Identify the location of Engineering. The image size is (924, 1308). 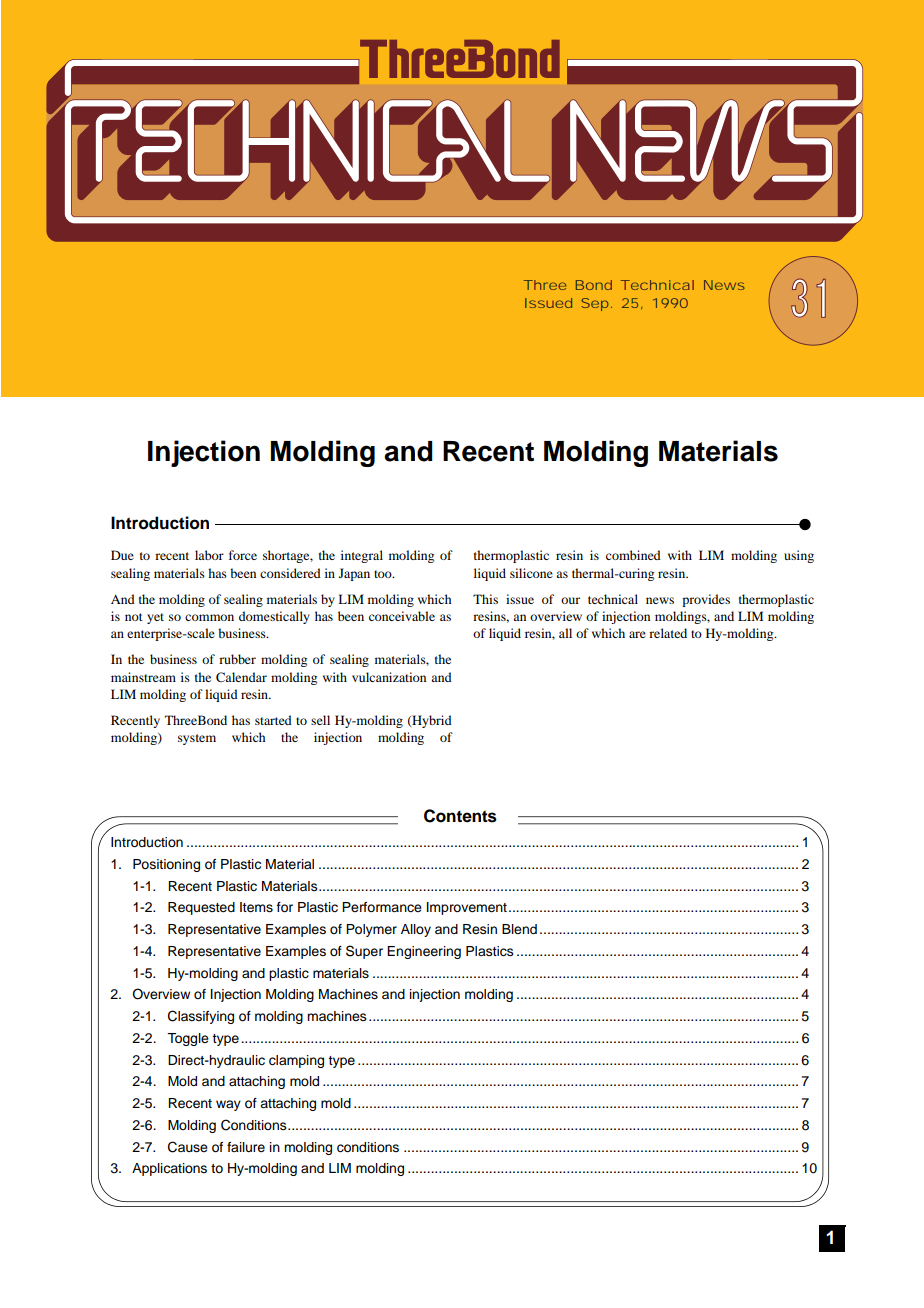
(424, 952).
